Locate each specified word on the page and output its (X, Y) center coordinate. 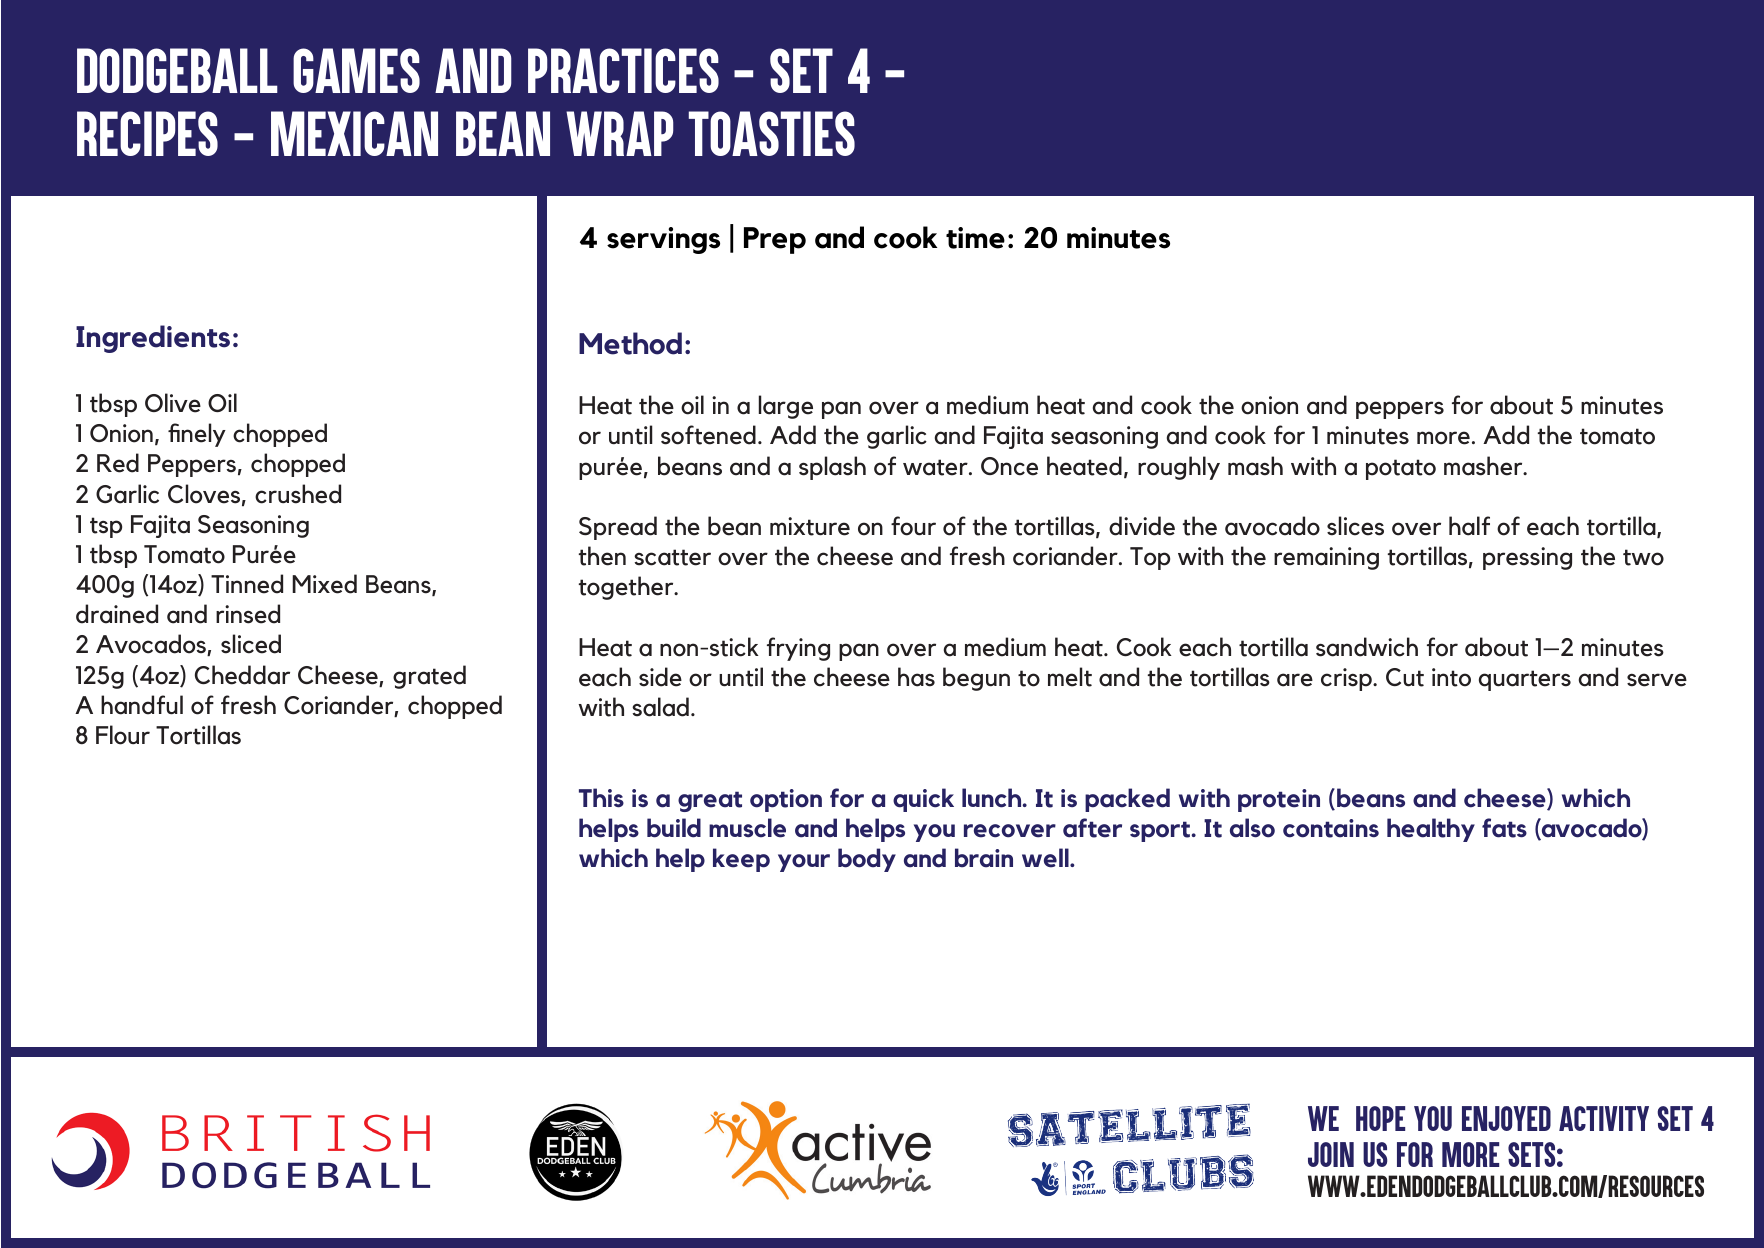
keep (741, 860)
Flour (123, 735)
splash (832, 468)
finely (197, 435)
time (975, 238)
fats (1504, 828)
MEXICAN (354, 133)
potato (1401, 469)
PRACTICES (623, 70)
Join (1331, 1154)
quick (923, 800)
